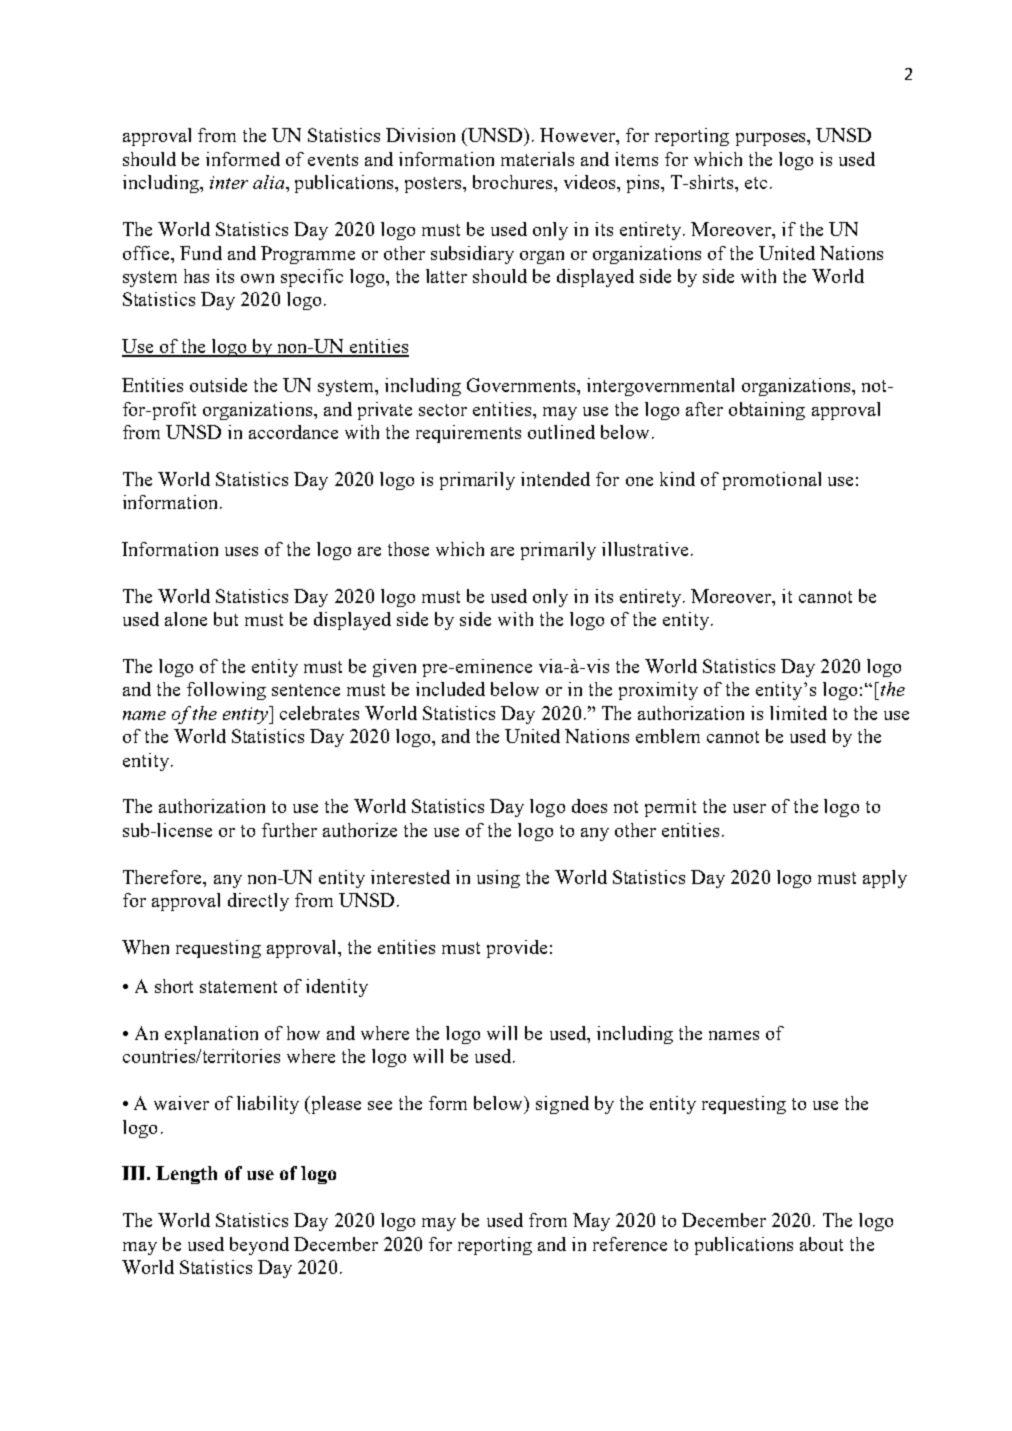 The image size is (1012, 1431). I want to click on intended, so click(555, 479).
